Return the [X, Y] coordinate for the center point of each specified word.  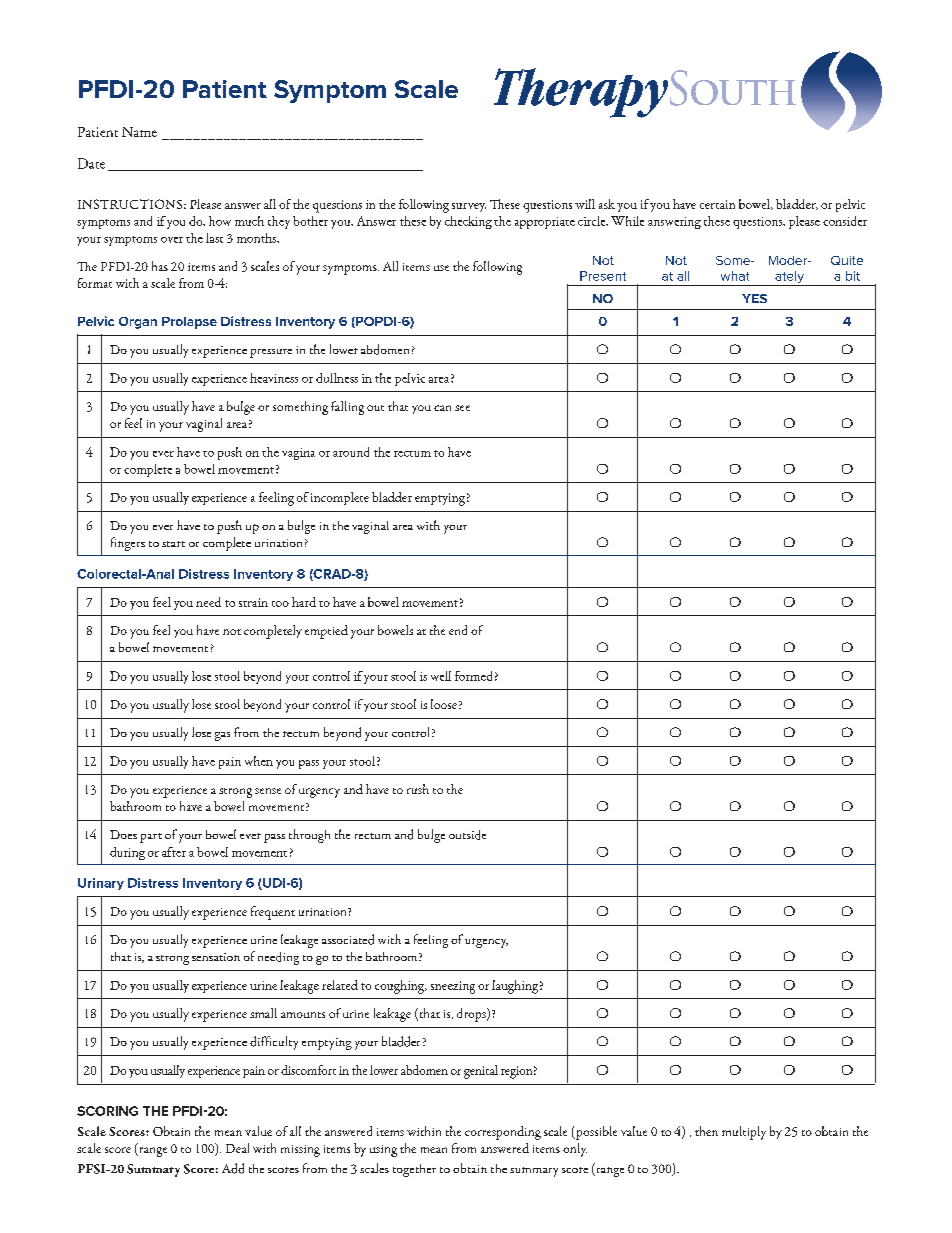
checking [468, 222]
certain [717, 204]
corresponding [503, 1133]
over [172, 240]
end [458, 630]
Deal [237, 1148]
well [441, 676]
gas [222, 736]
